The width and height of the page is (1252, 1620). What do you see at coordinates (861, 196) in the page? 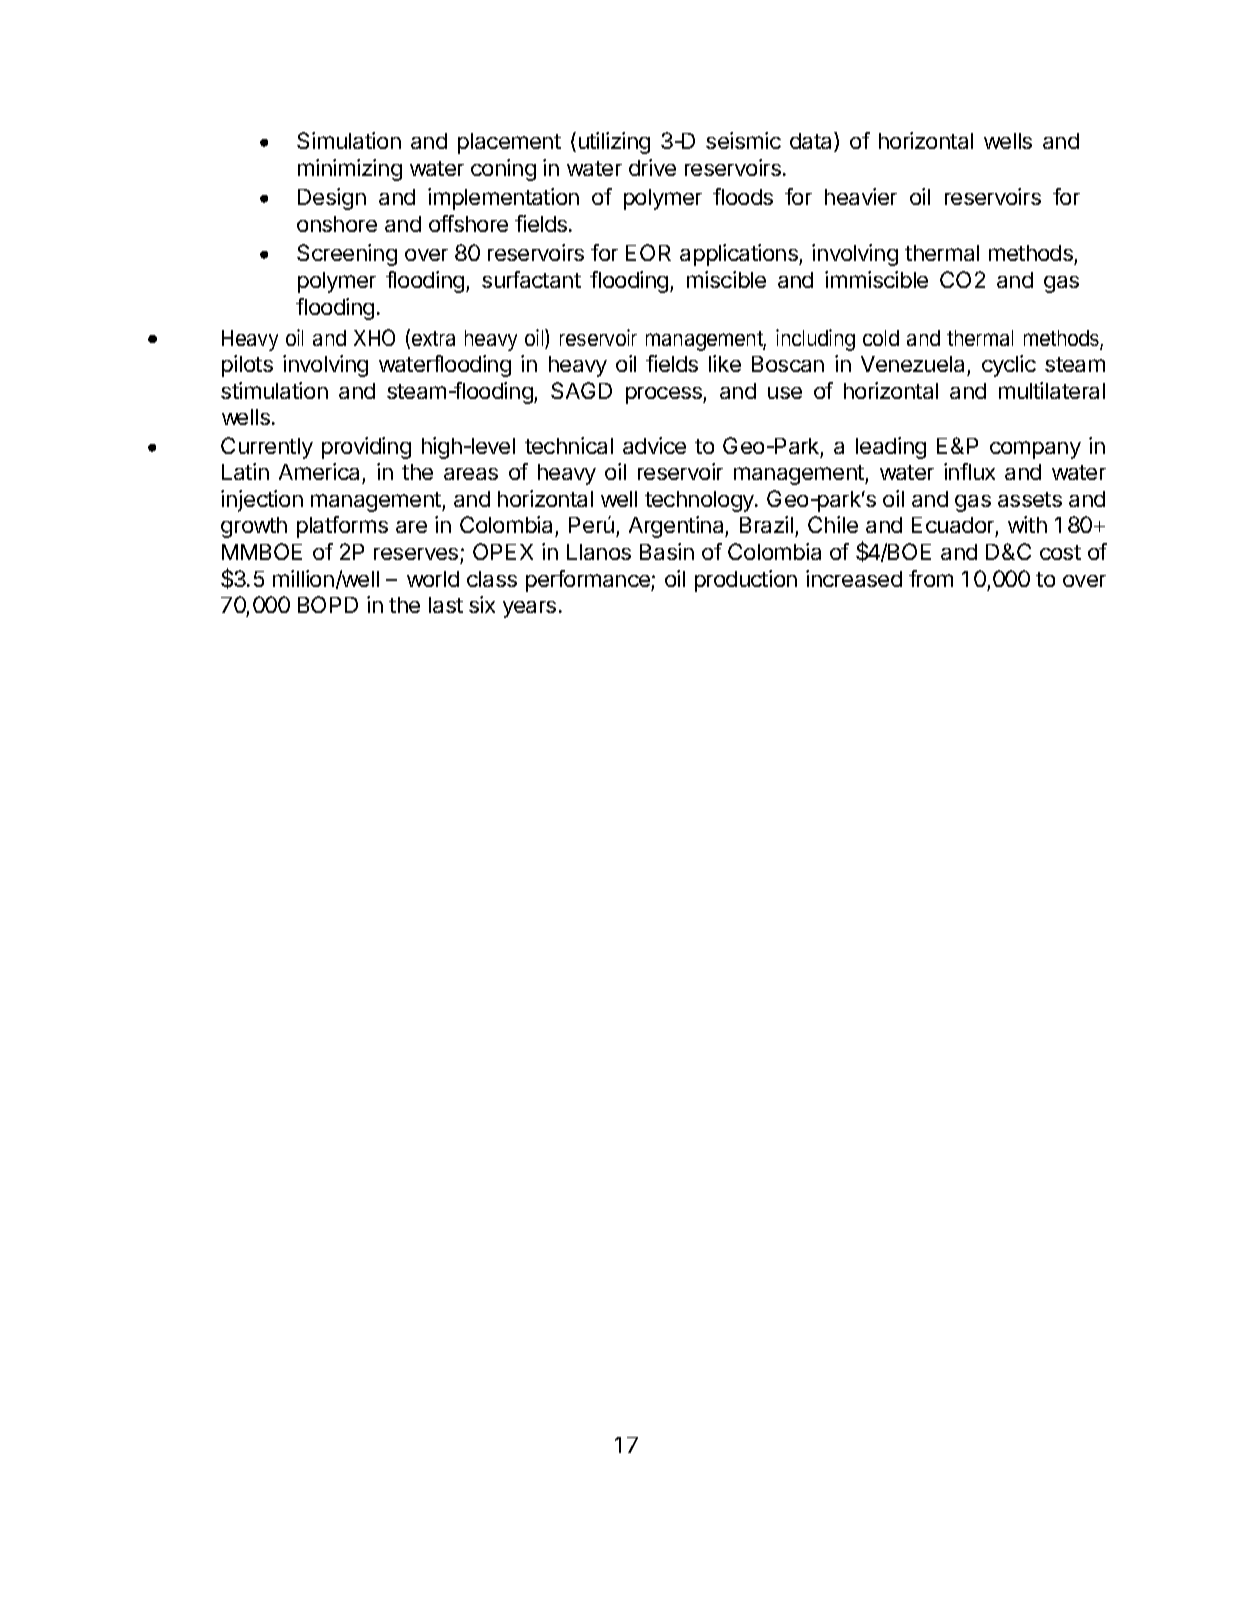
I see `heavier` at bounding box center [861, 196].
